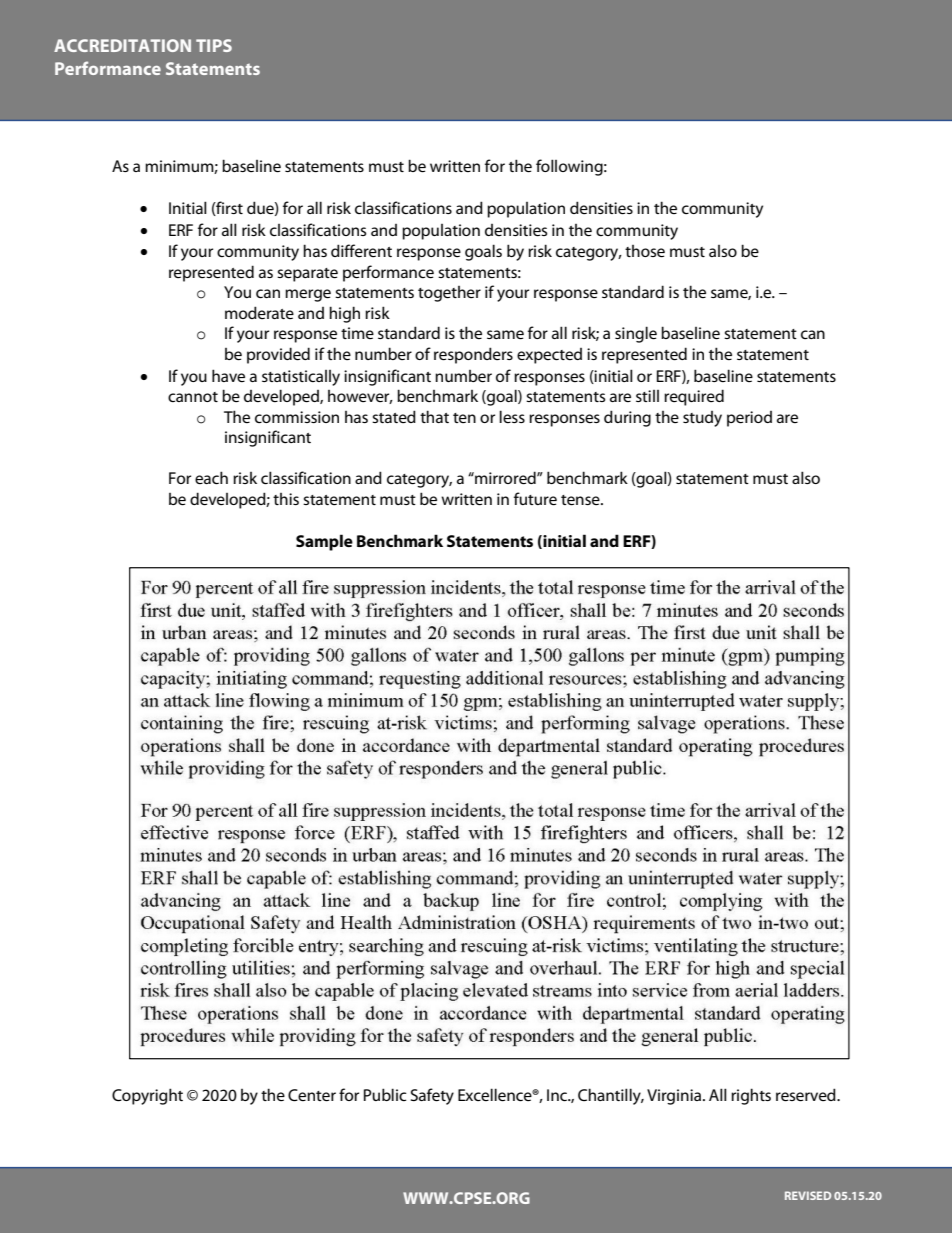 The height and width of the screenshot is (1233, 952). Describe the element at coordinates (694, 397) in the screenshot. I see `required` at that location.
